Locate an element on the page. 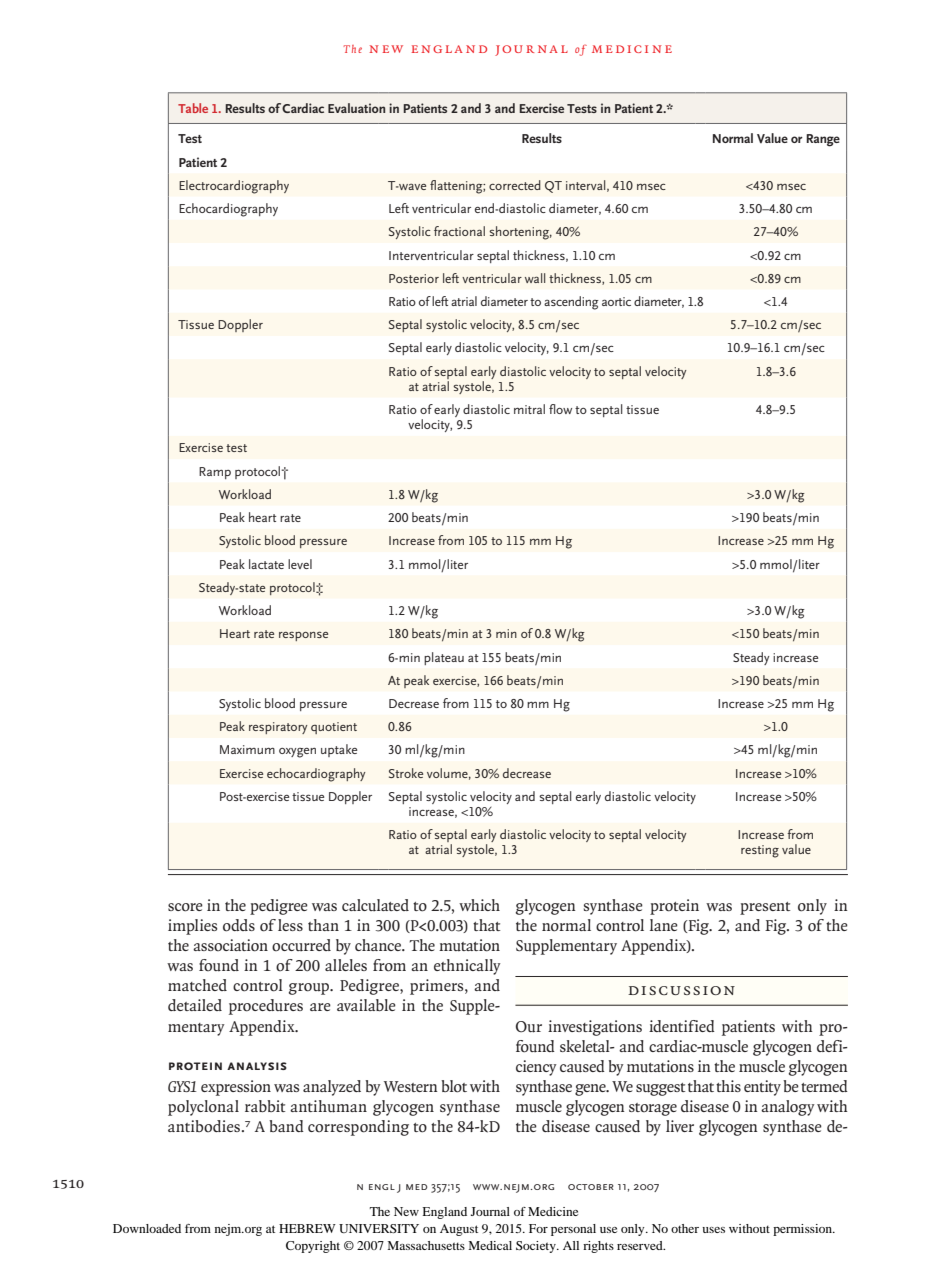 This page has width=952, height=1270. resting is located at coordinates (760, 851).
